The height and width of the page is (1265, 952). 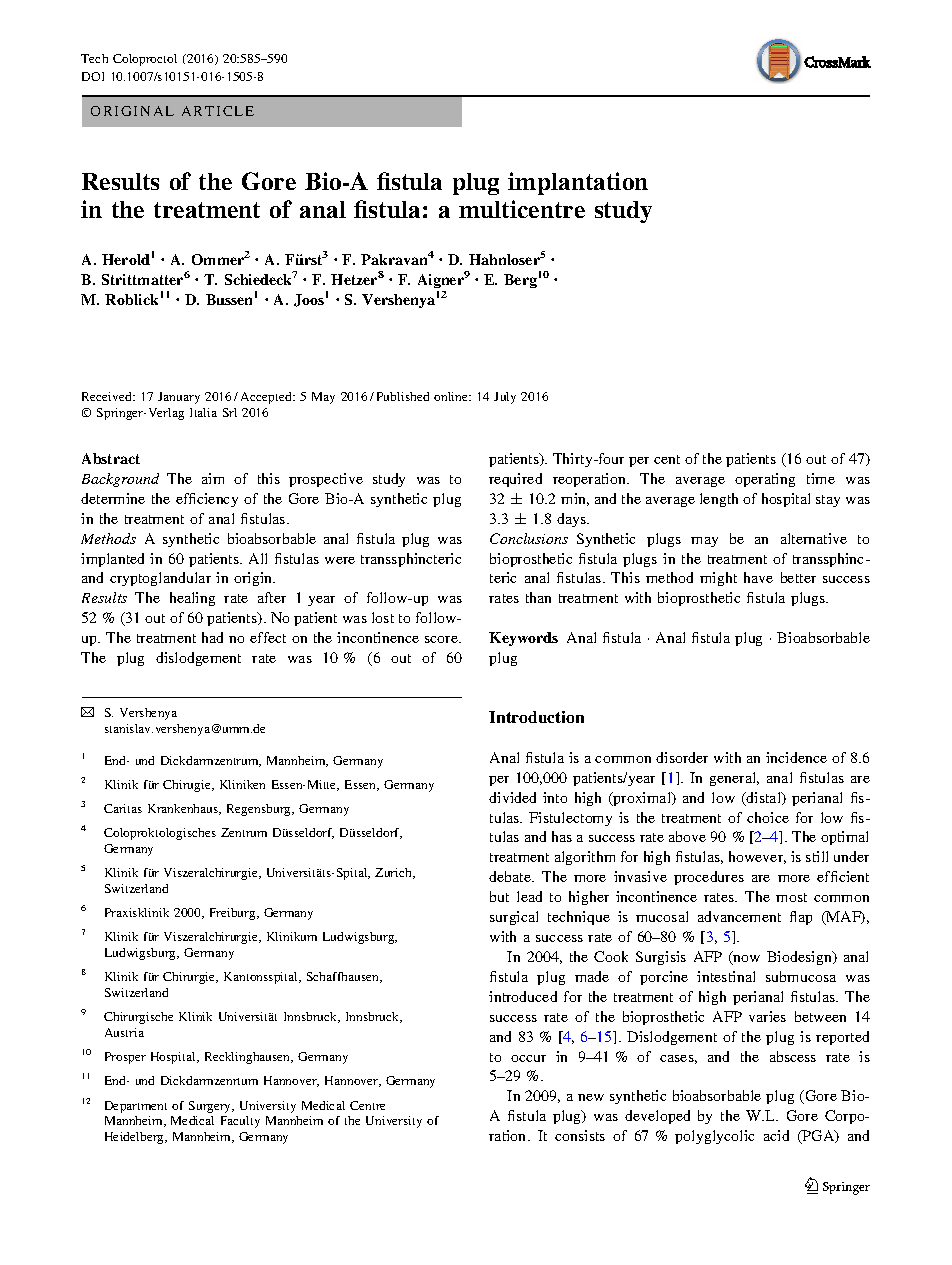 I want to click on July, so click(x=505, y=398).
